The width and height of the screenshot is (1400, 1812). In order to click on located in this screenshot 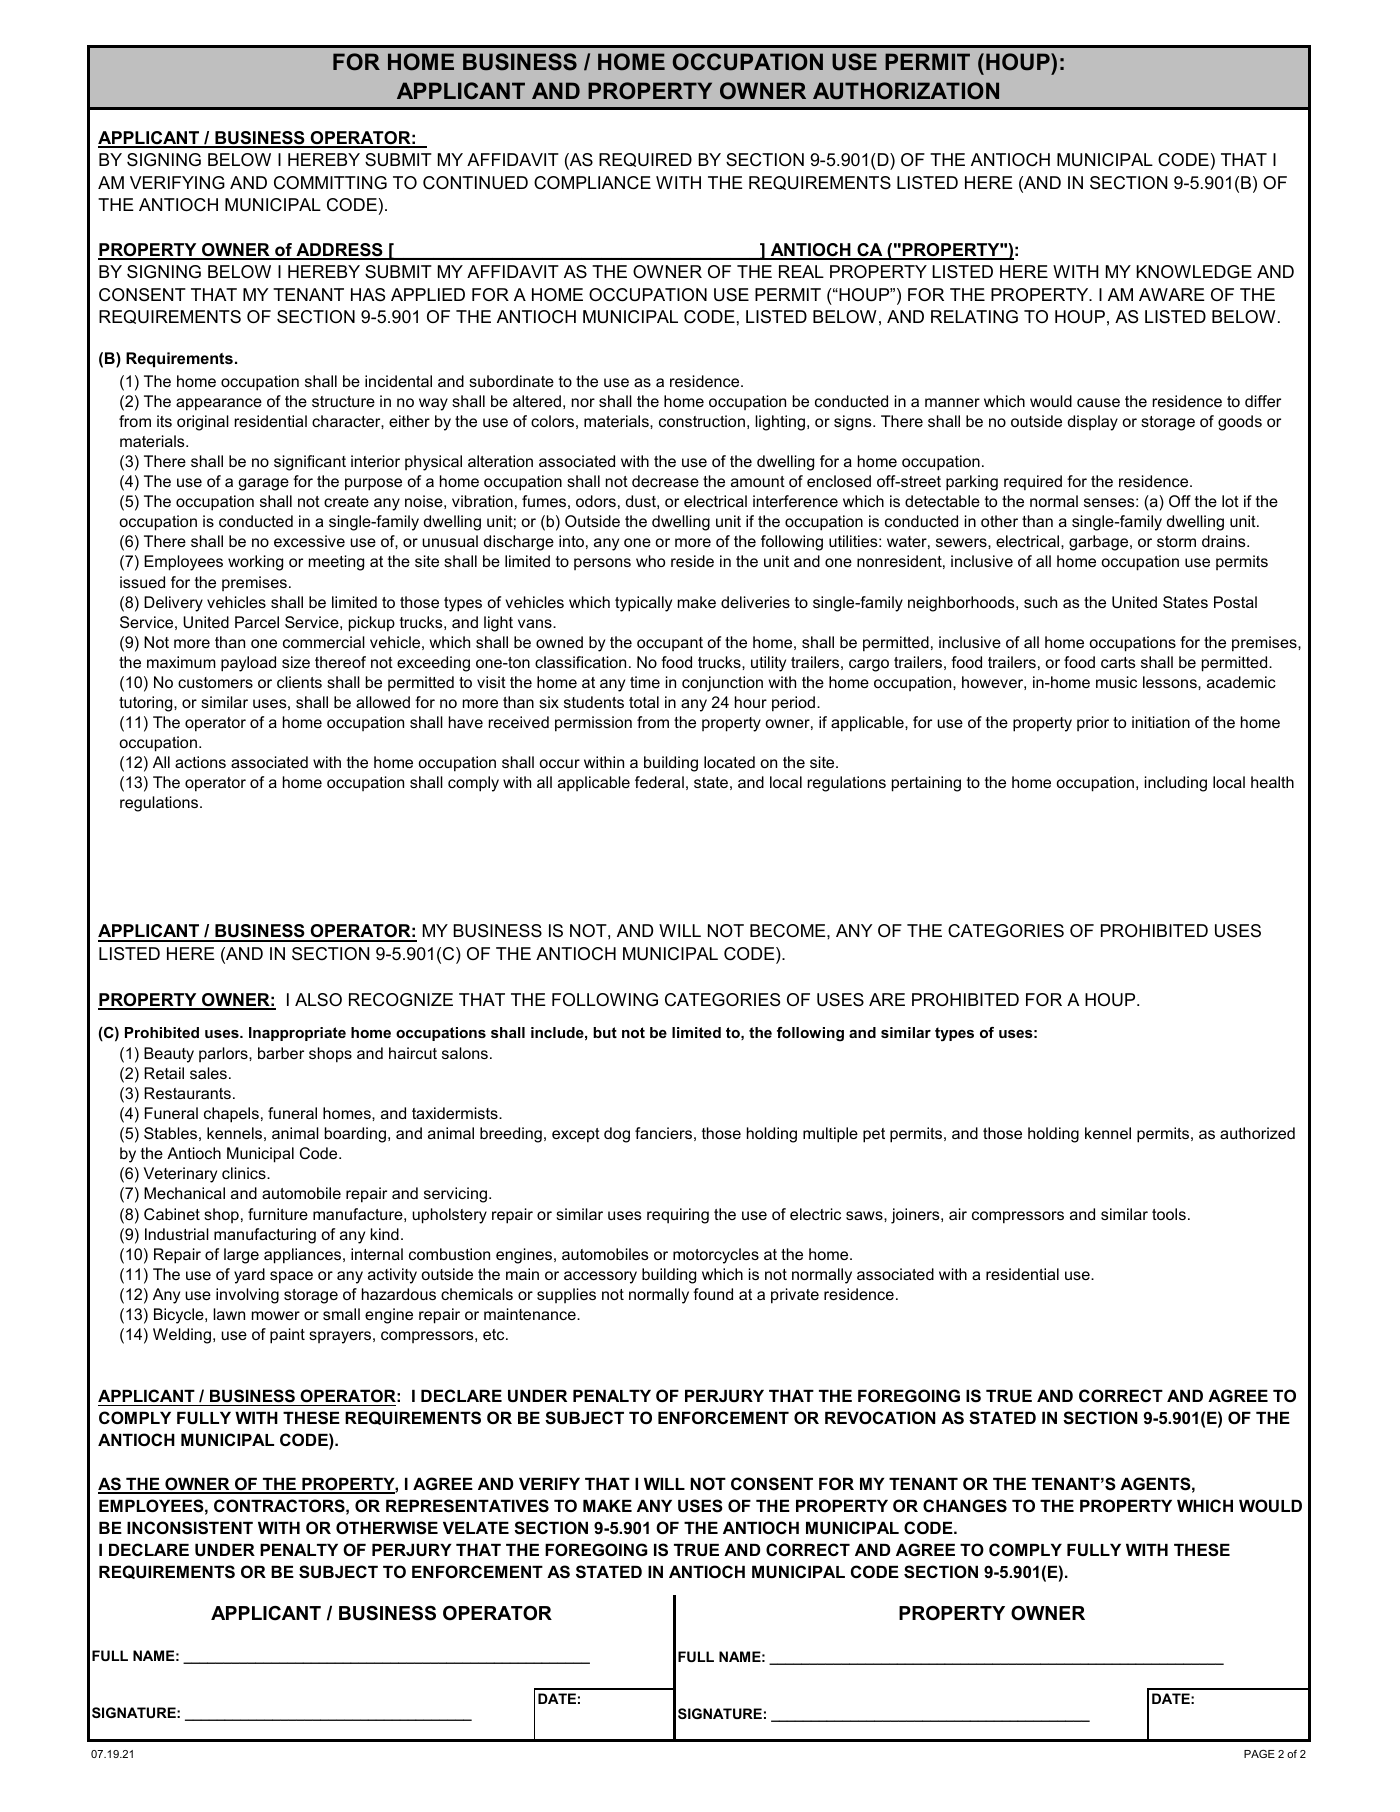, I will do `click(729, 762)`.
